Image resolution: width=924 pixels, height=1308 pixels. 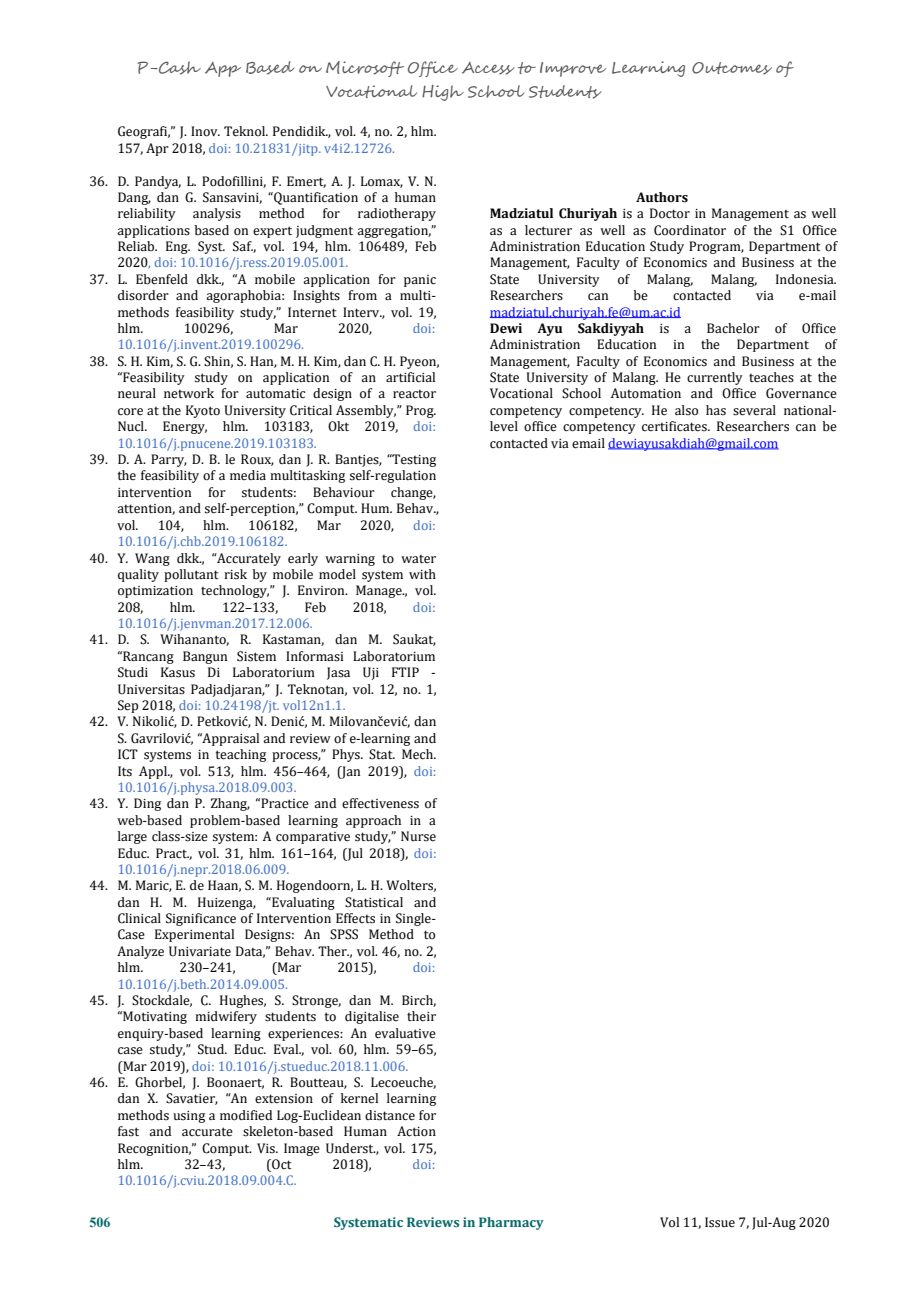 I want to click on with, so click(x=422, y=574).
